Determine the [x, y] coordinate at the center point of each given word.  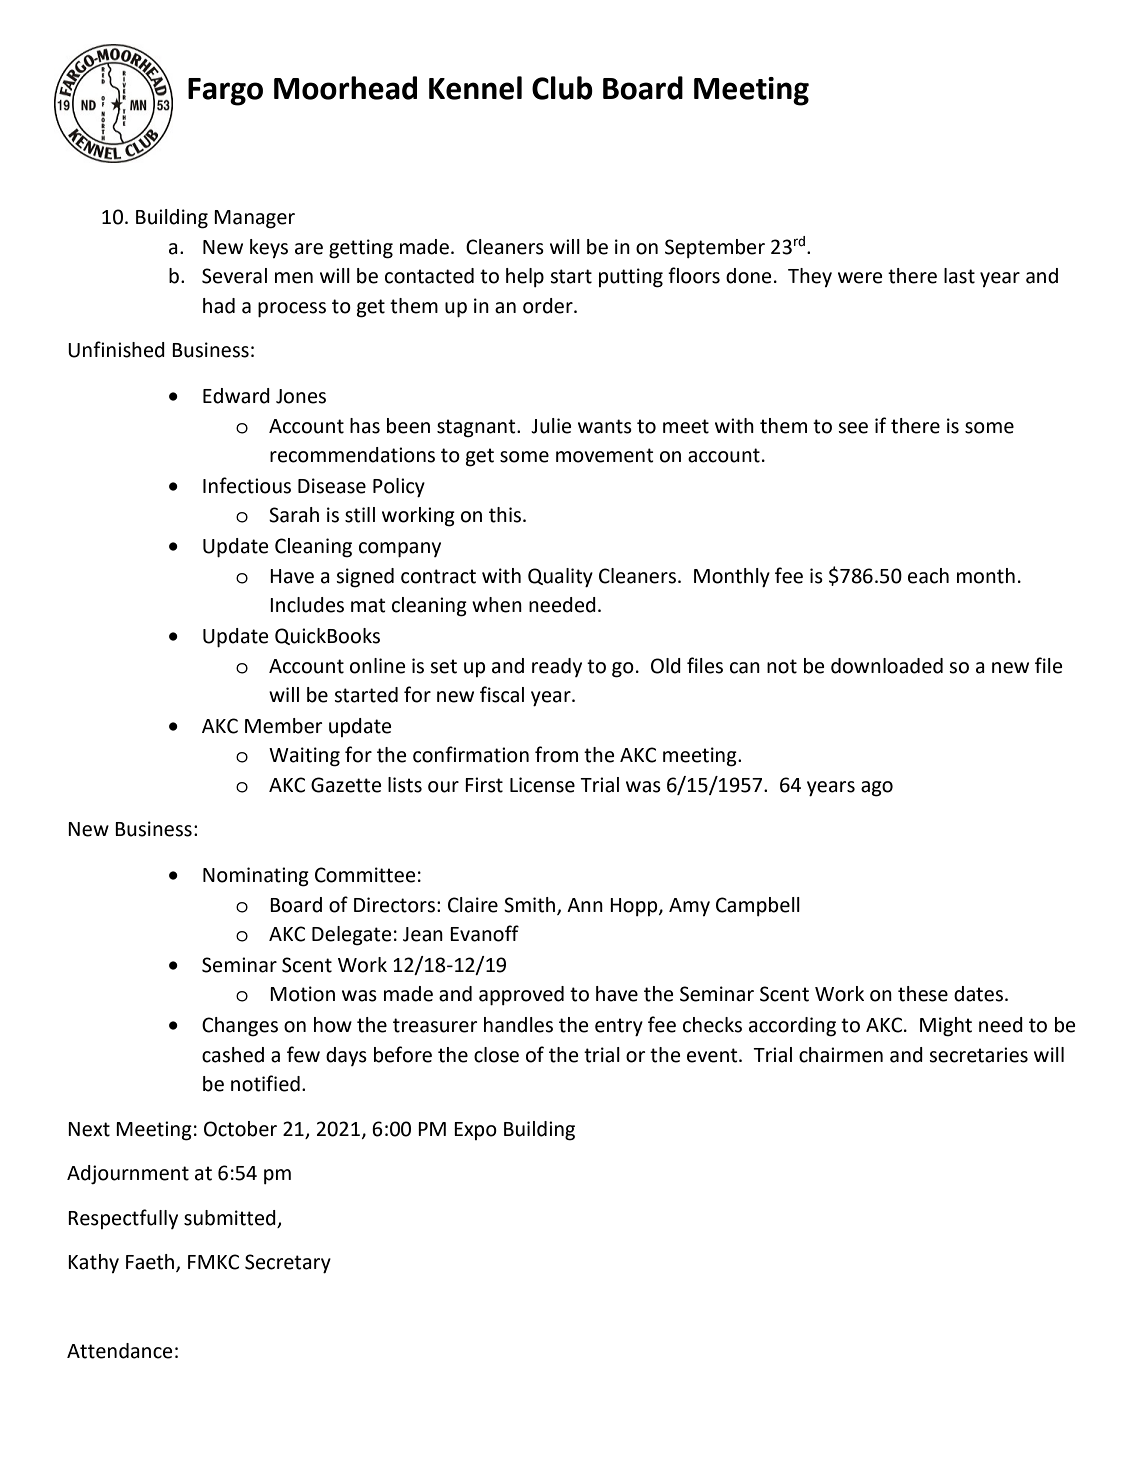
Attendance [119, 1351]
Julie [551, 426]
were [860, 278]
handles [518, 1025]
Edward [236, 396]
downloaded [887, 666]
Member [284, 726]
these [923, 994]
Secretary [288, 1264]
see [853, 428]
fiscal [502, 694]
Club [562, 88]
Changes [240, 1027]
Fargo [225, 92]
